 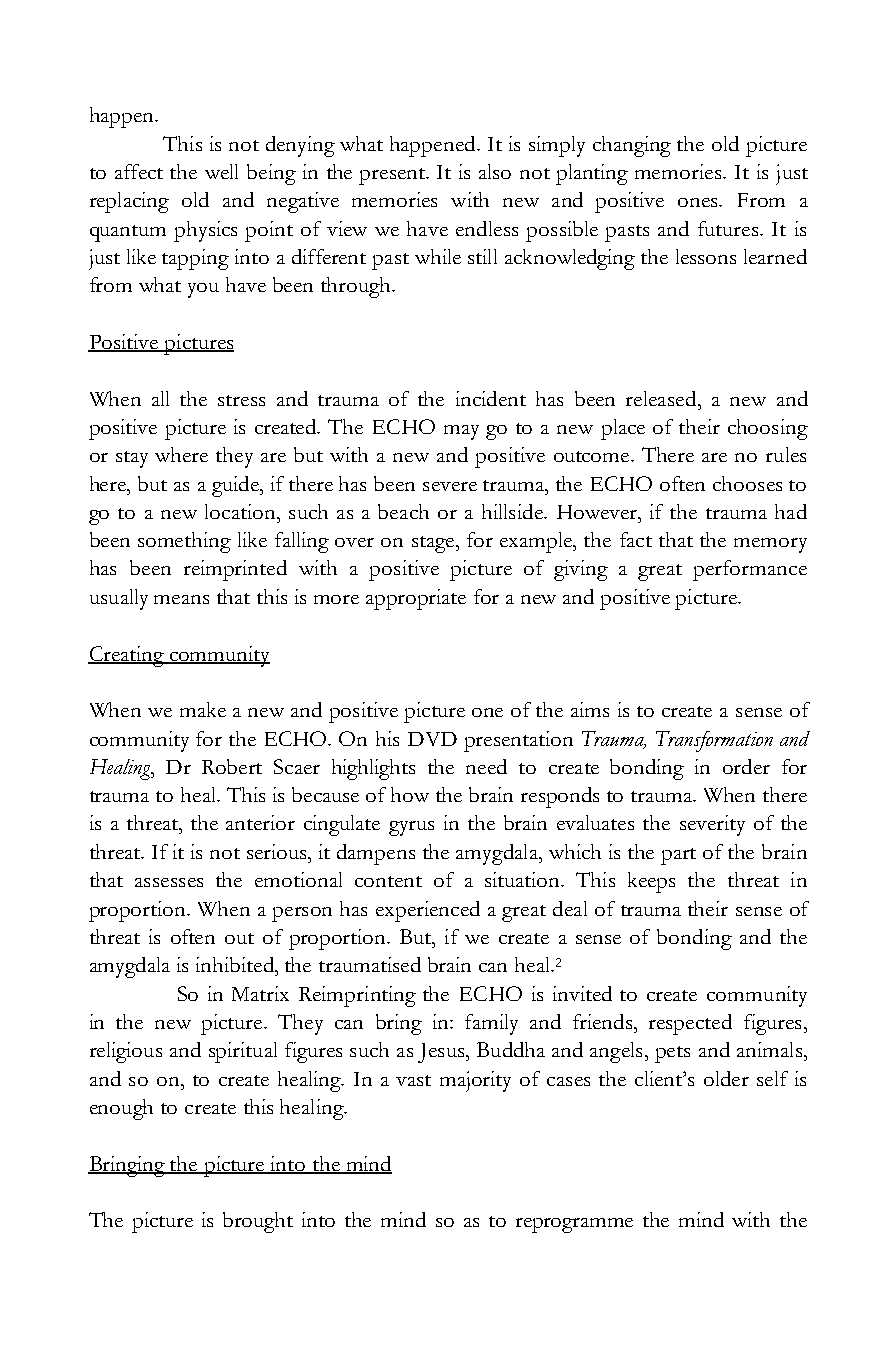 I want to click on older, so click(x=726, y=1078).
